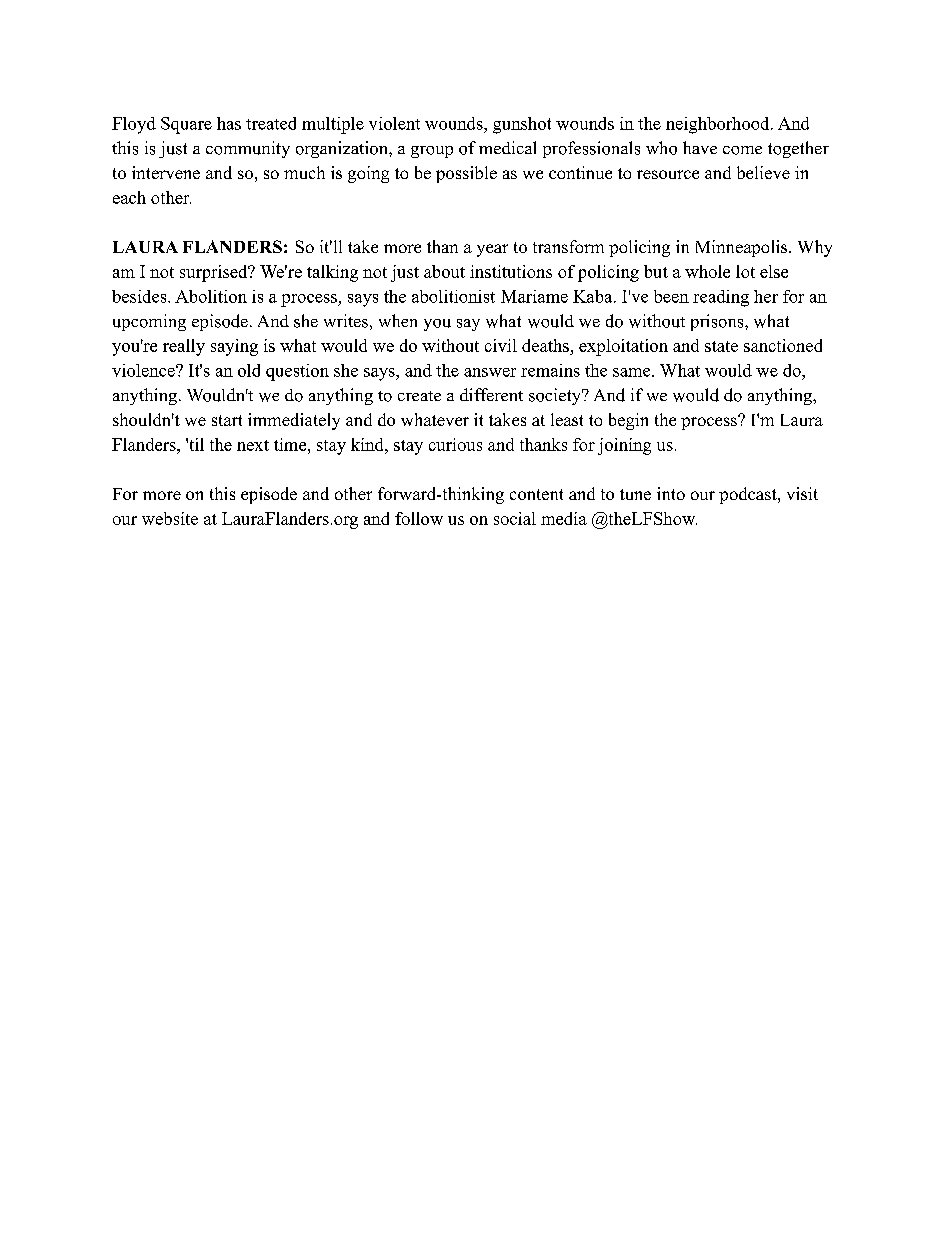 The image size is (952, 1233). Describe the element at coordinates (749, 495) in the page. I see `podcast` at that location.
